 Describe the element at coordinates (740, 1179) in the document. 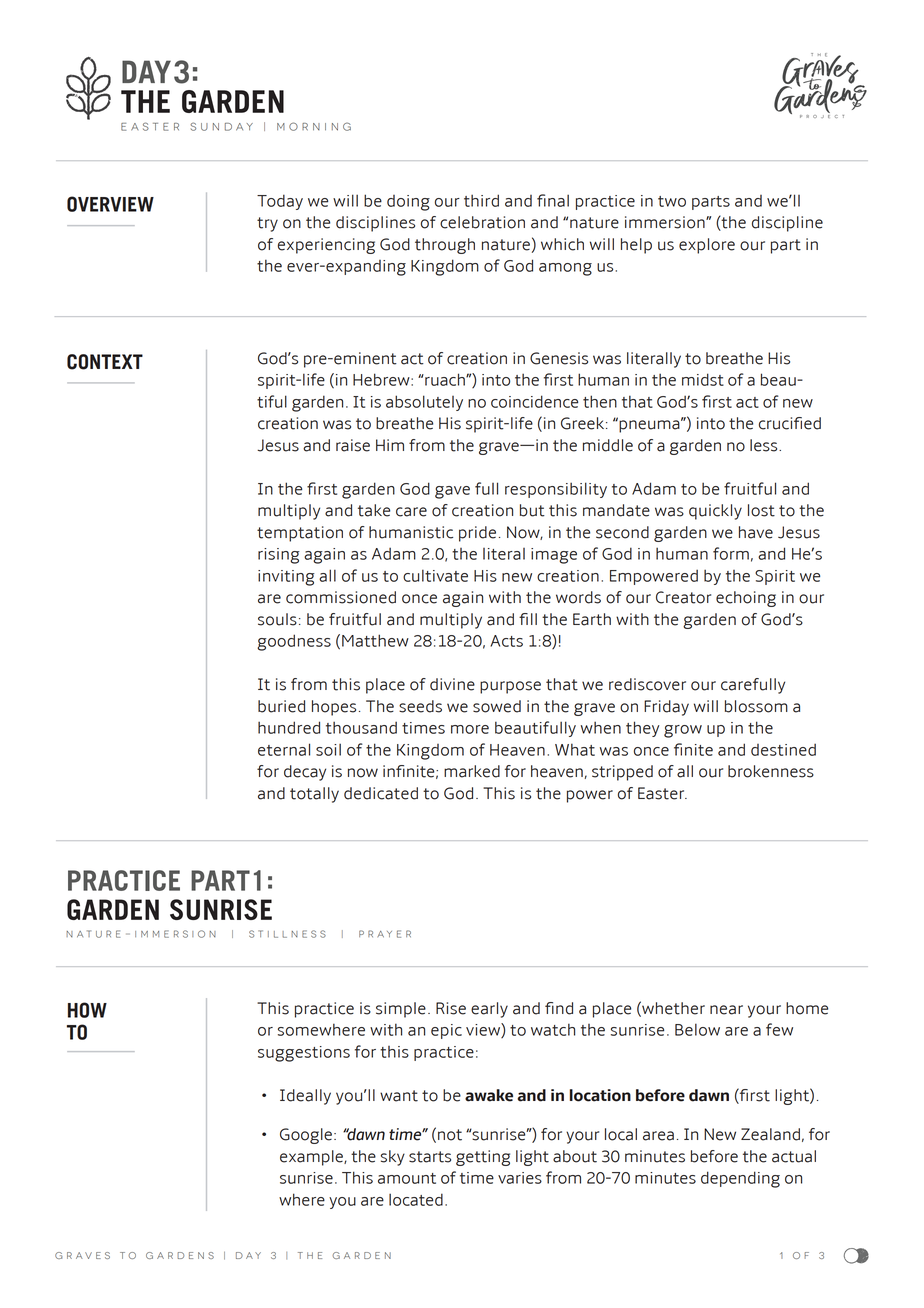

I see `depending` at that location.
